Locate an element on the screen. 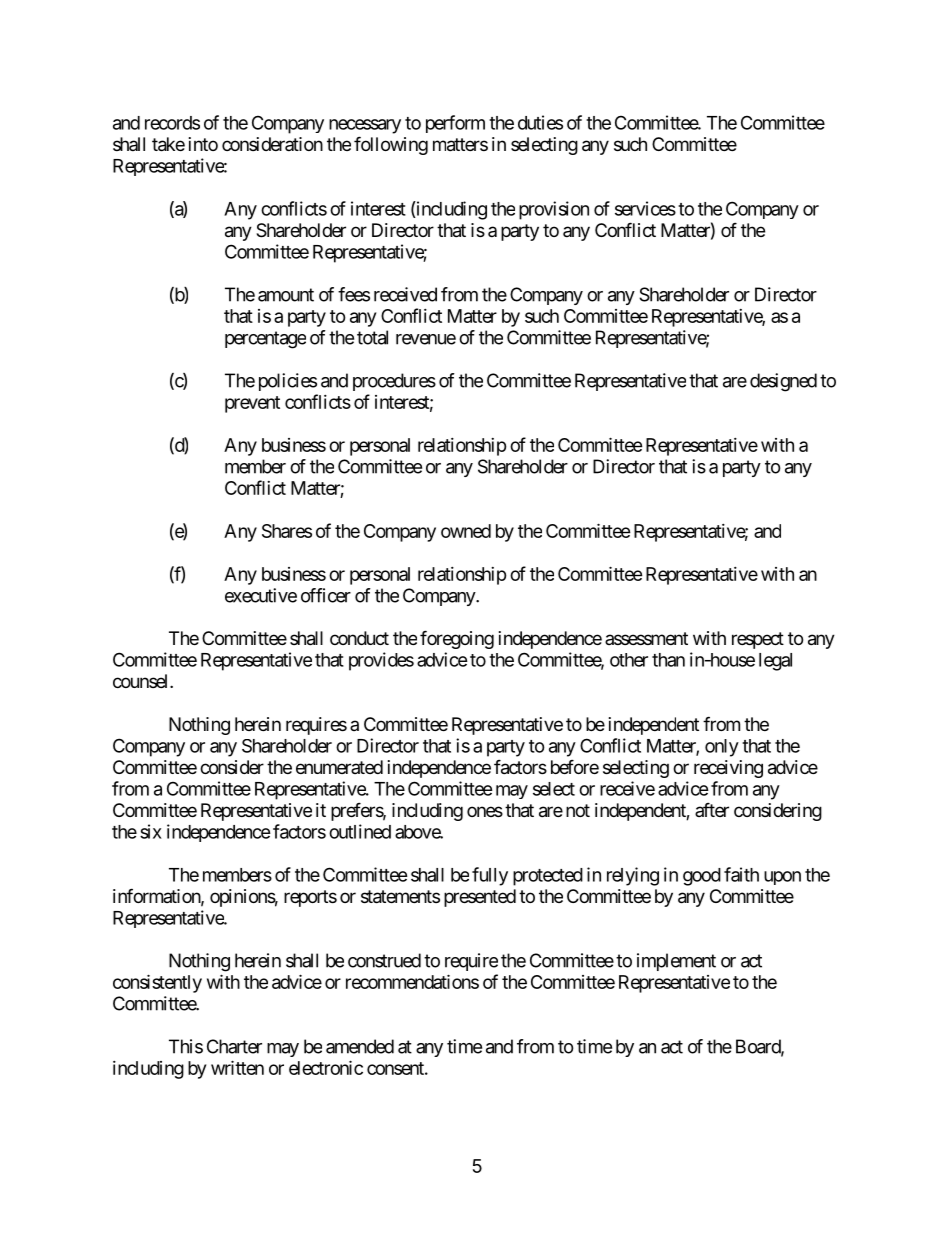 The height and width of the screenshot is (1233, 952). amended is located at coordinates (360, 1046).
